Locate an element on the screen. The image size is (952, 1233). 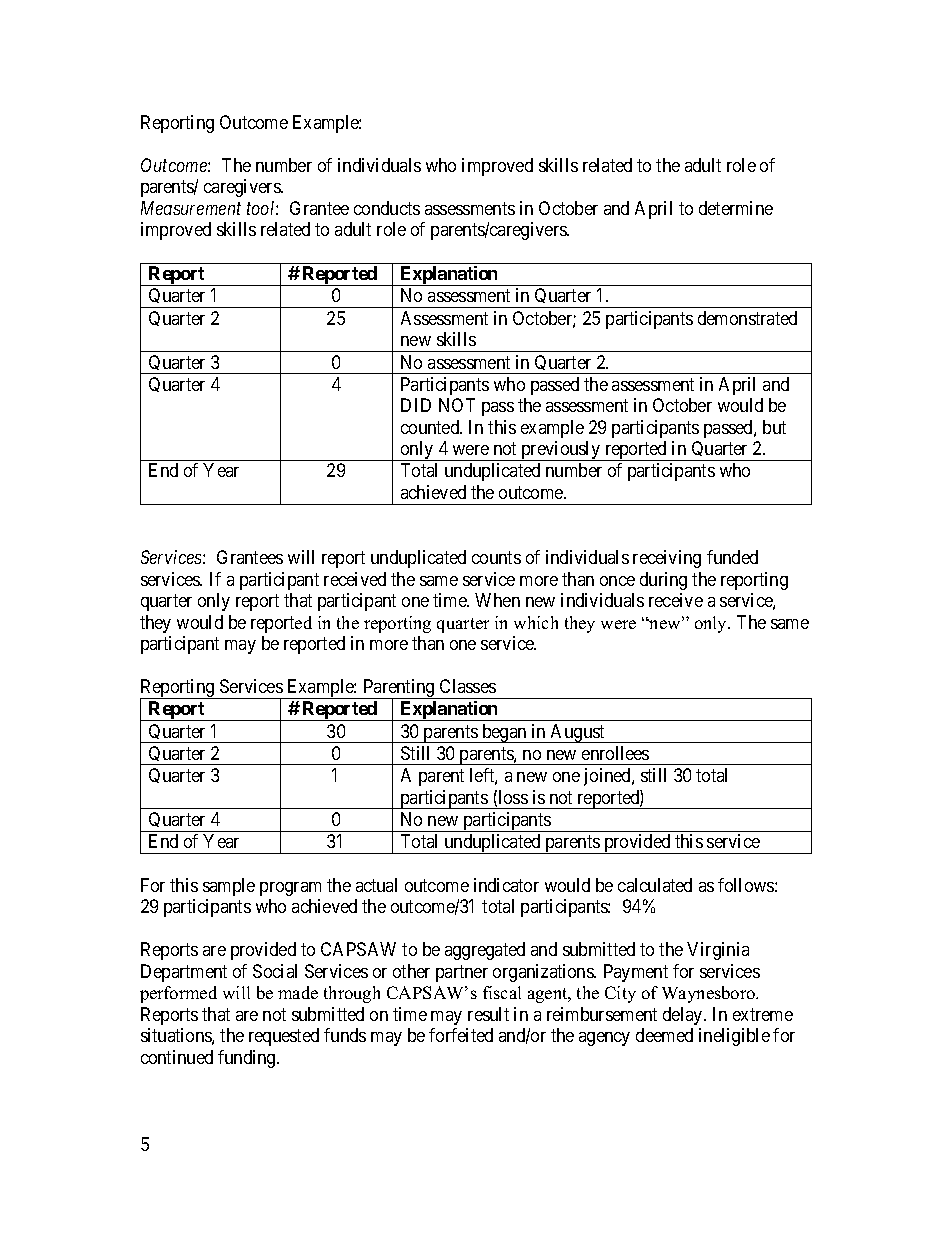
during is located at coordinates (663, 581).
